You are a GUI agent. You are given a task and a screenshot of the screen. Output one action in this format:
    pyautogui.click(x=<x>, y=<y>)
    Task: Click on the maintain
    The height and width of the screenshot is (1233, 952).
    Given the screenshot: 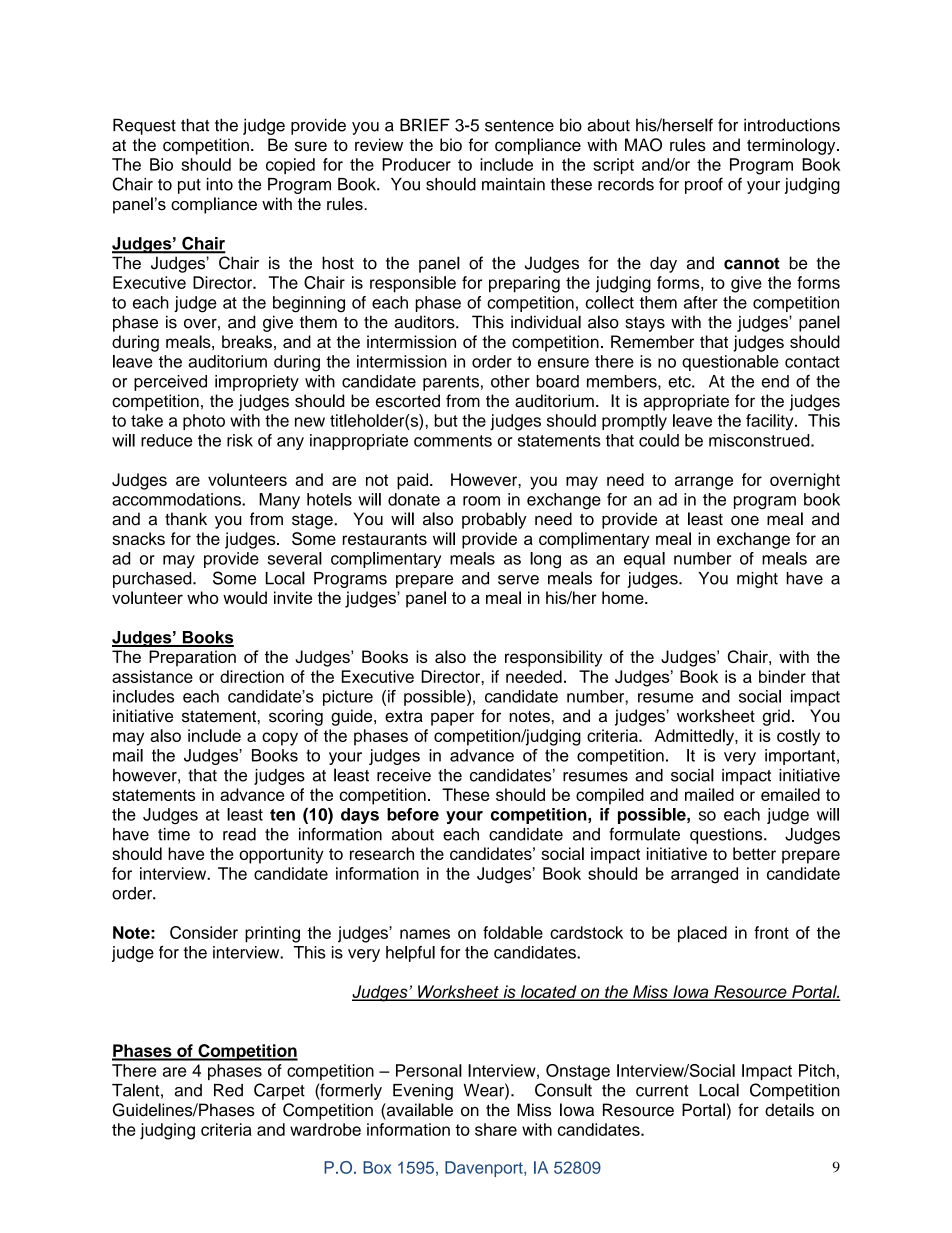 What is the action you would take?
    pyautogui.click(x=513, y=184)
